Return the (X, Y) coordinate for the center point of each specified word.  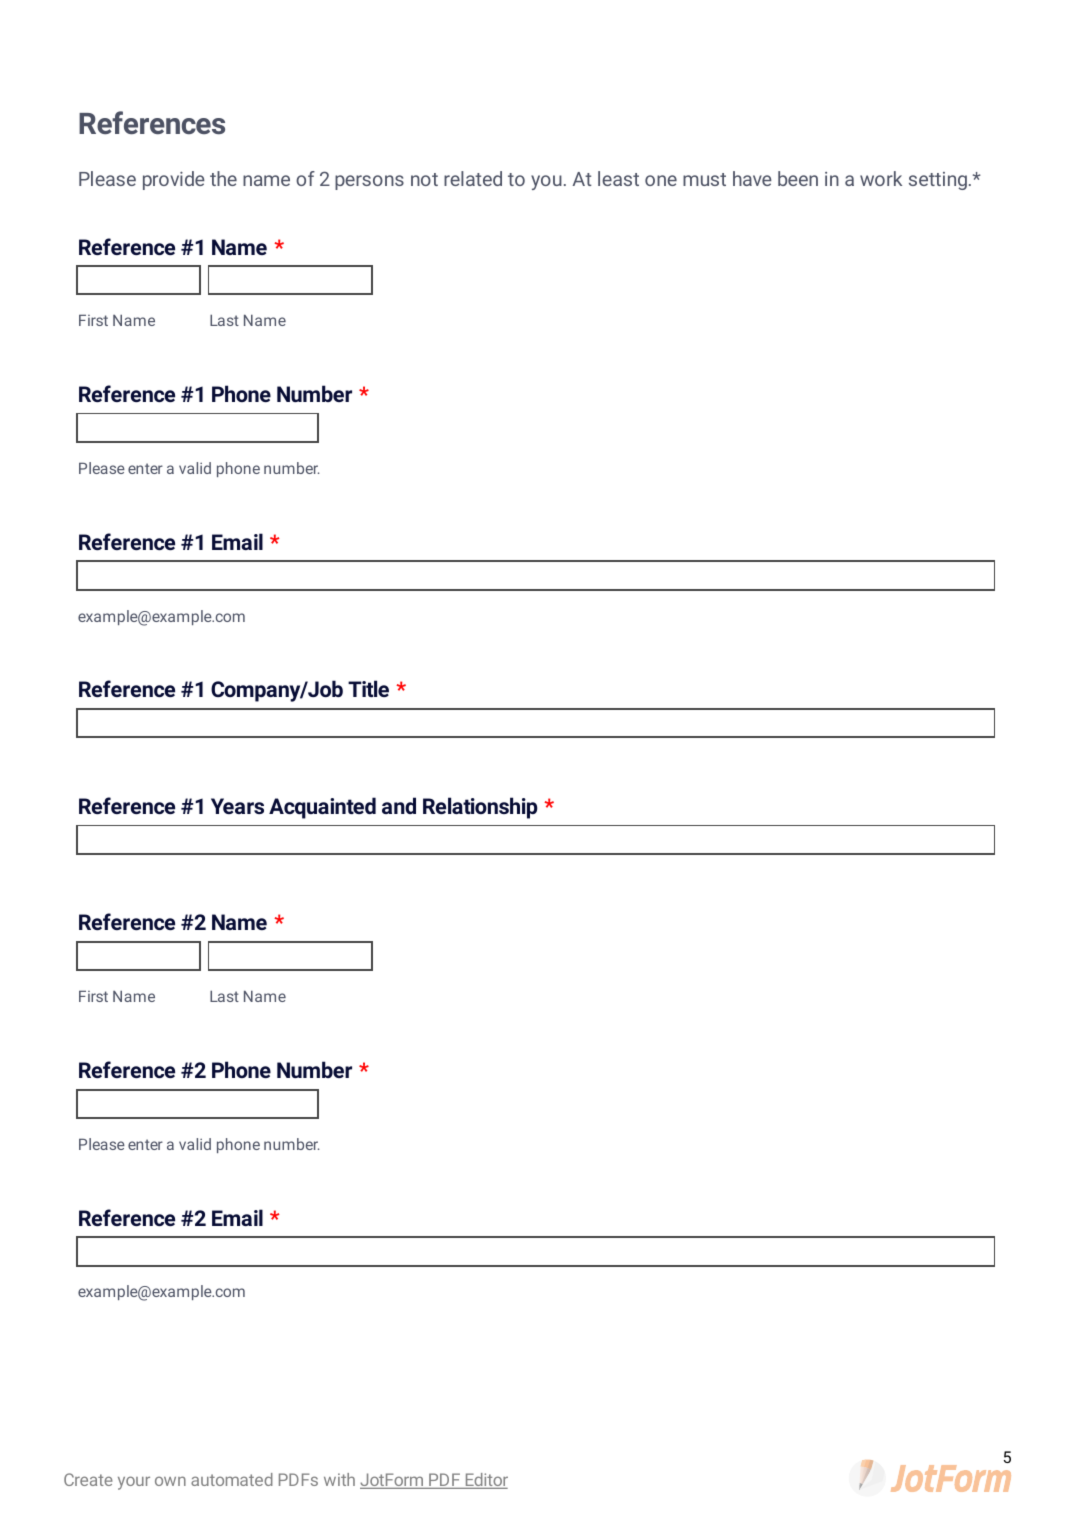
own (170, 1481)
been (798, 178)
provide (174, 180)
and (399, 805)
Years (237, 806)
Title (368, 688)
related (473, 178)
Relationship (480, 808)
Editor (485, 1481)
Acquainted (322, 808)
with (339, 1479)
